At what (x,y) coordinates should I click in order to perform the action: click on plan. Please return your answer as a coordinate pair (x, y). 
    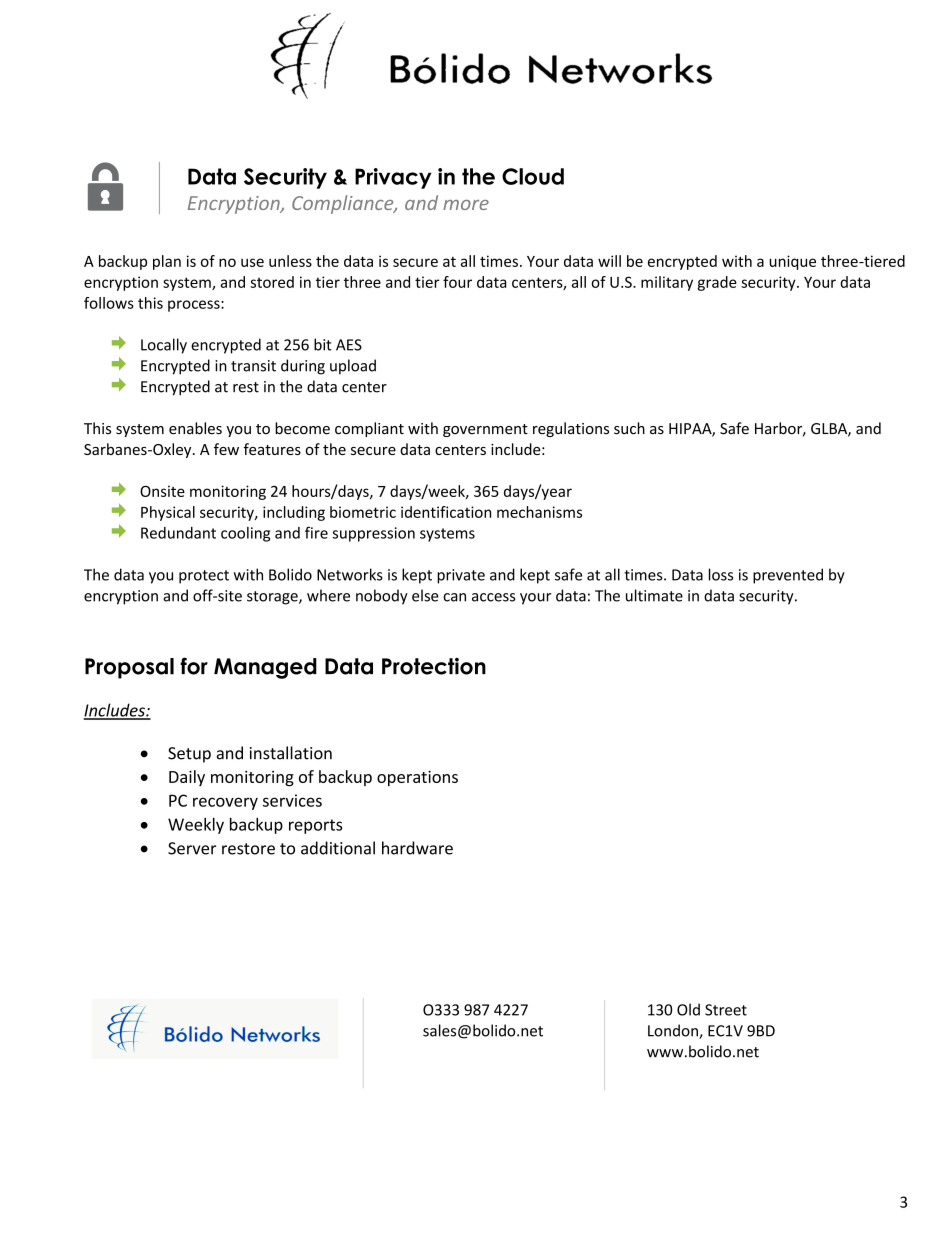
    Looking at the image, I should click on (167, 262).
